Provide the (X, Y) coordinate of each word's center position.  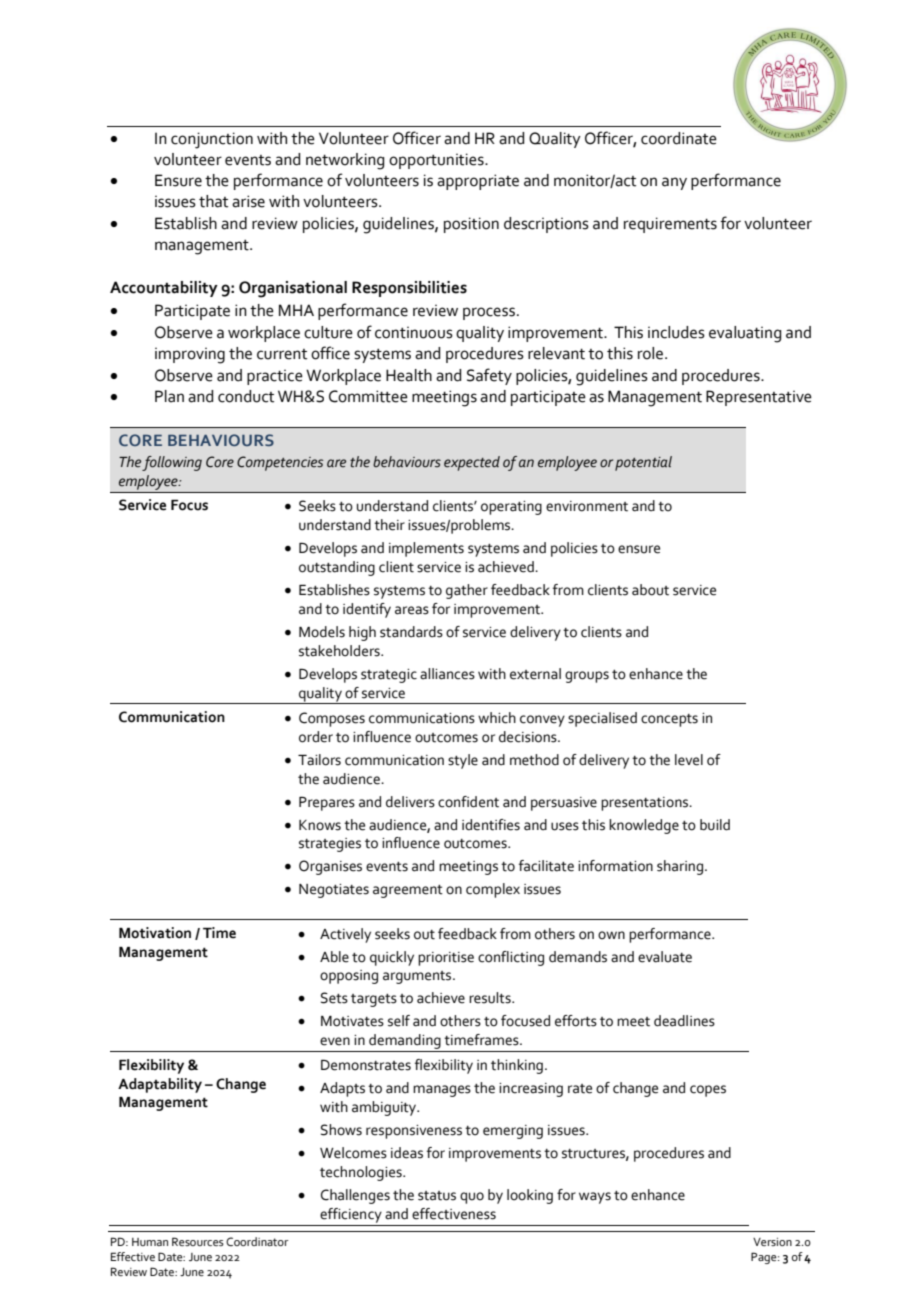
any (674, 183)
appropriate (478, 182)
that (213, 201)
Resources (198, 1241)
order (316, 737)
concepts (669, 720)
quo (472, 1198)
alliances (447, 674)
